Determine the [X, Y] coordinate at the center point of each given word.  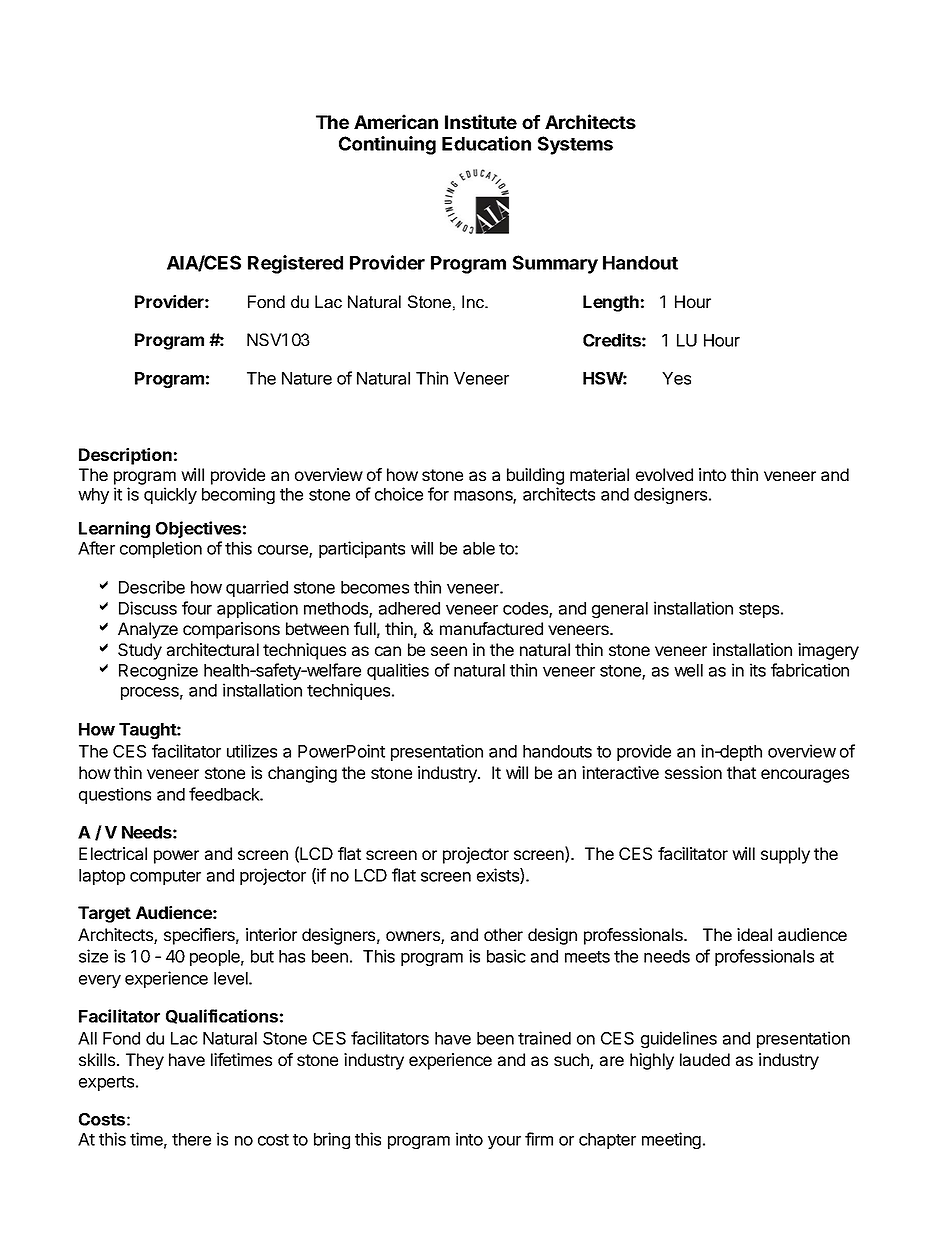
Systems [575, 145]
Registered [295, 264]
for [438, 494]
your [504, 1142]
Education [486, 143]
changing [302, 774]
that [741, 772]
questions [115, 795]
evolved [664, 474]
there [191, 1139]
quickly [170, 495]
